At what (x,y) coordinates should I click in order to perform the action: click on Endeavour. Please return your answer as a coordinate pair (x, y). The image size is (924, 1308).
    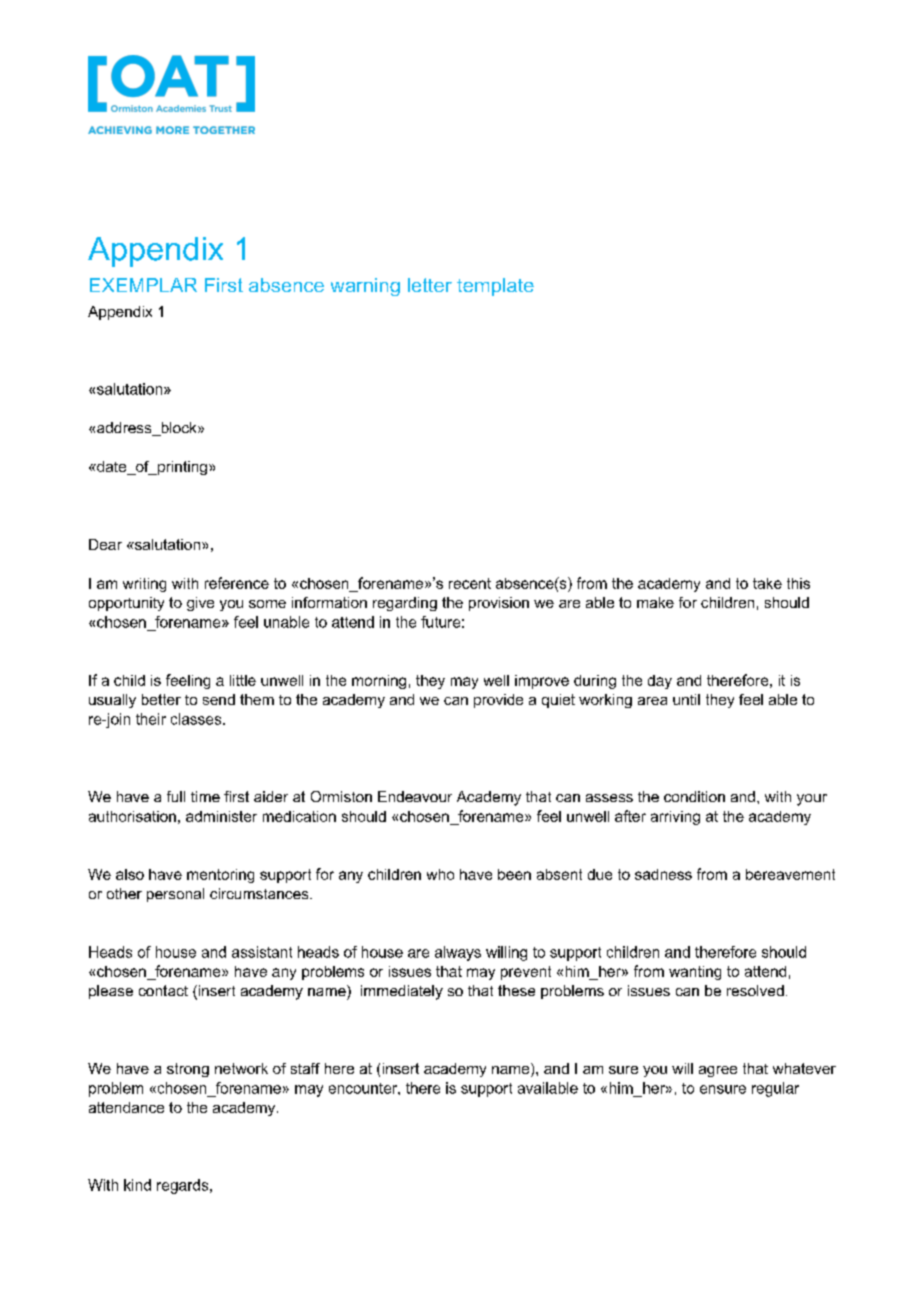
    Looking at the image, I should click on (415, 796).
